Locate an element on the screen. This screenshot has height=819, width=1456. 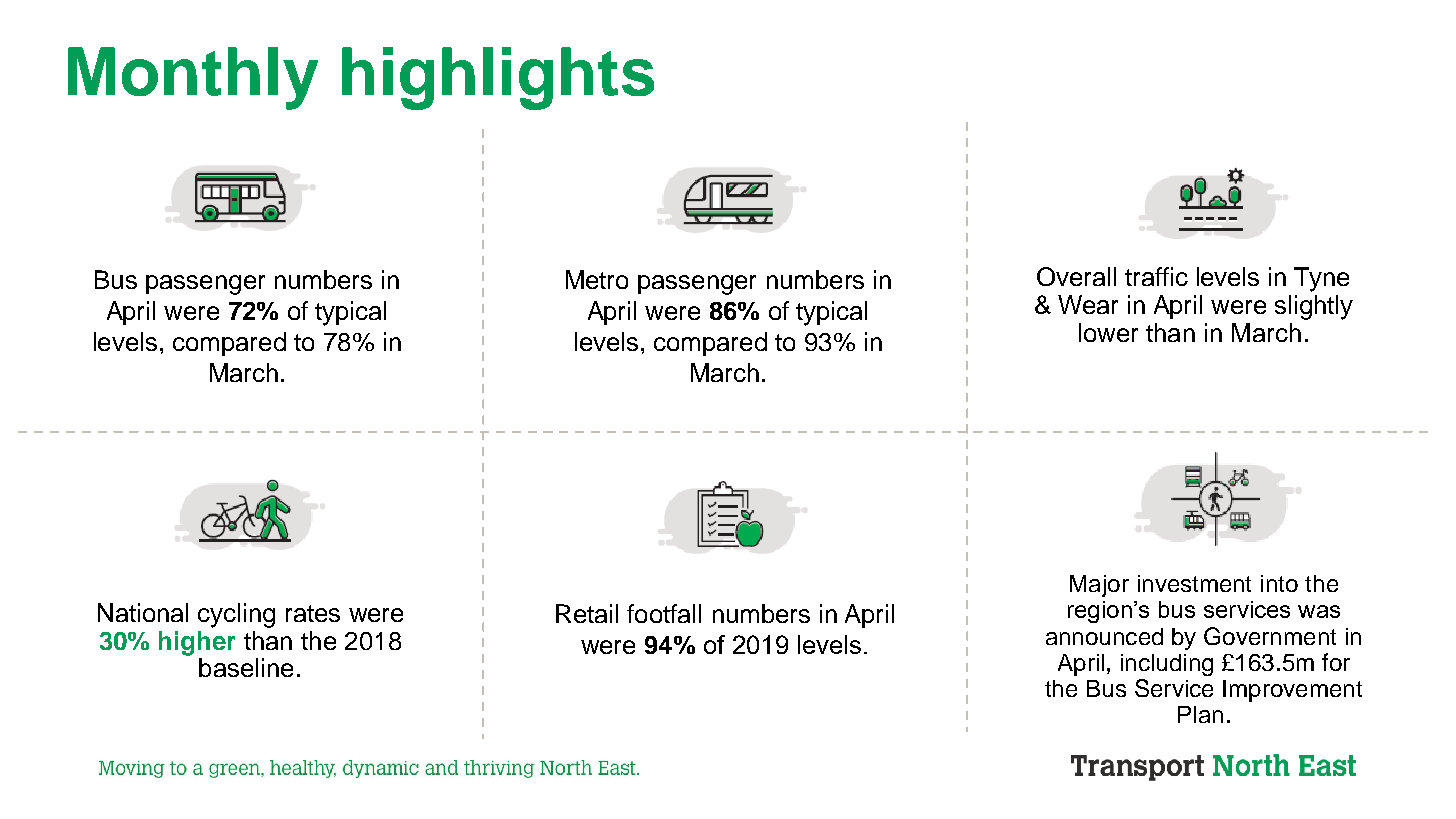
footfall is located at coordinates (664, 613).
